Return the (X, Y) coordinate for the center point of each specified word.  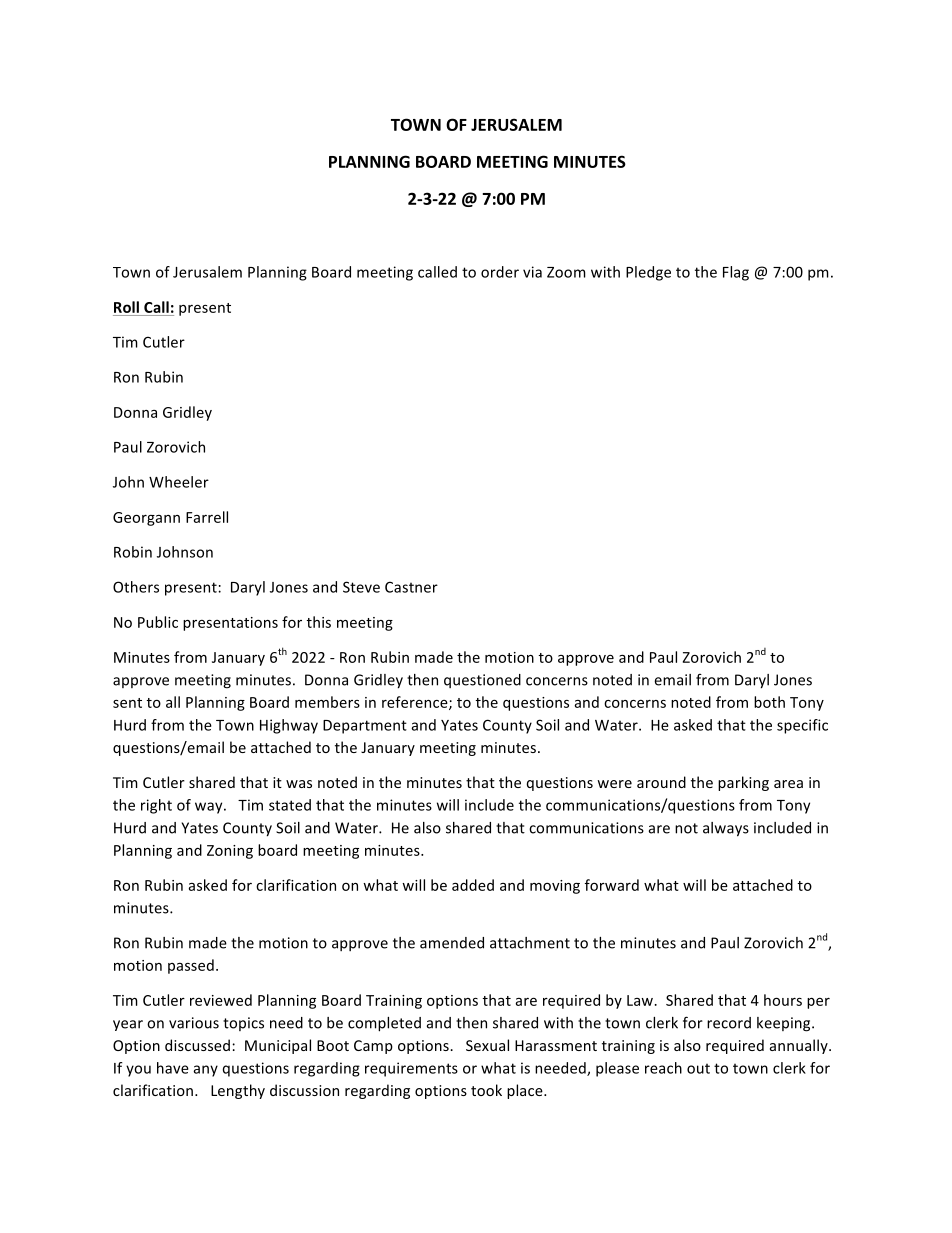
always (726, 829)
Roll (126, 307)
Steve (361, 587)
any (205, 1071)
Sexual (487, 1045)
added (473, 885)
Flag (736, 273)
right (156, 806)
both (769, 702)
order (500, 272)
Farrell (207, 517)
